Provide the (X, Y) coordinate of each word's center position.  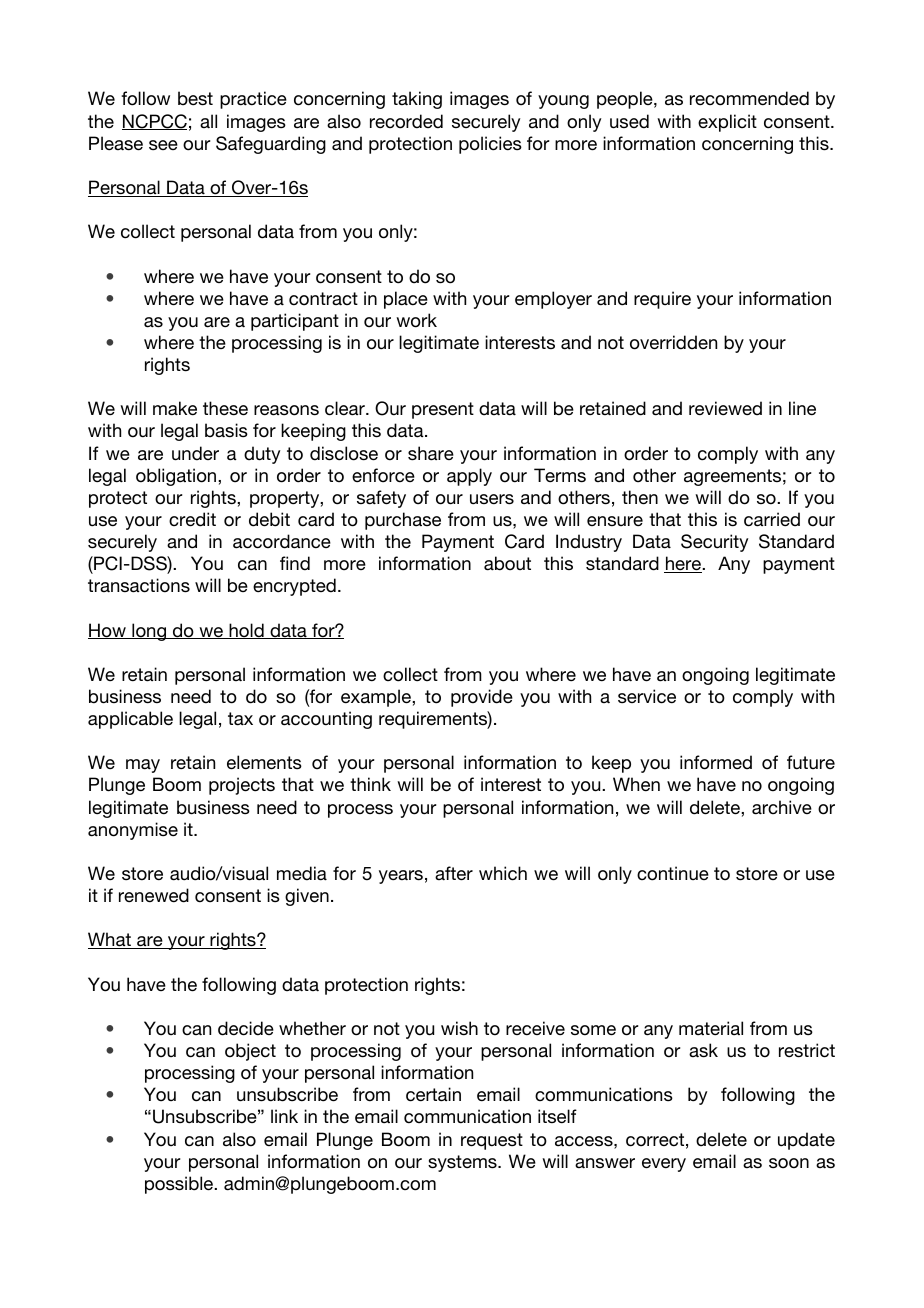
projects (242, 786)
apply (469, 477)
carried (772, 519)
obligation (177, 477)
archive (782, 807)
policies (490, 145)
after (454, 873)
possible (180, 1185)
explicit (727, 123)
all (208, 121)
